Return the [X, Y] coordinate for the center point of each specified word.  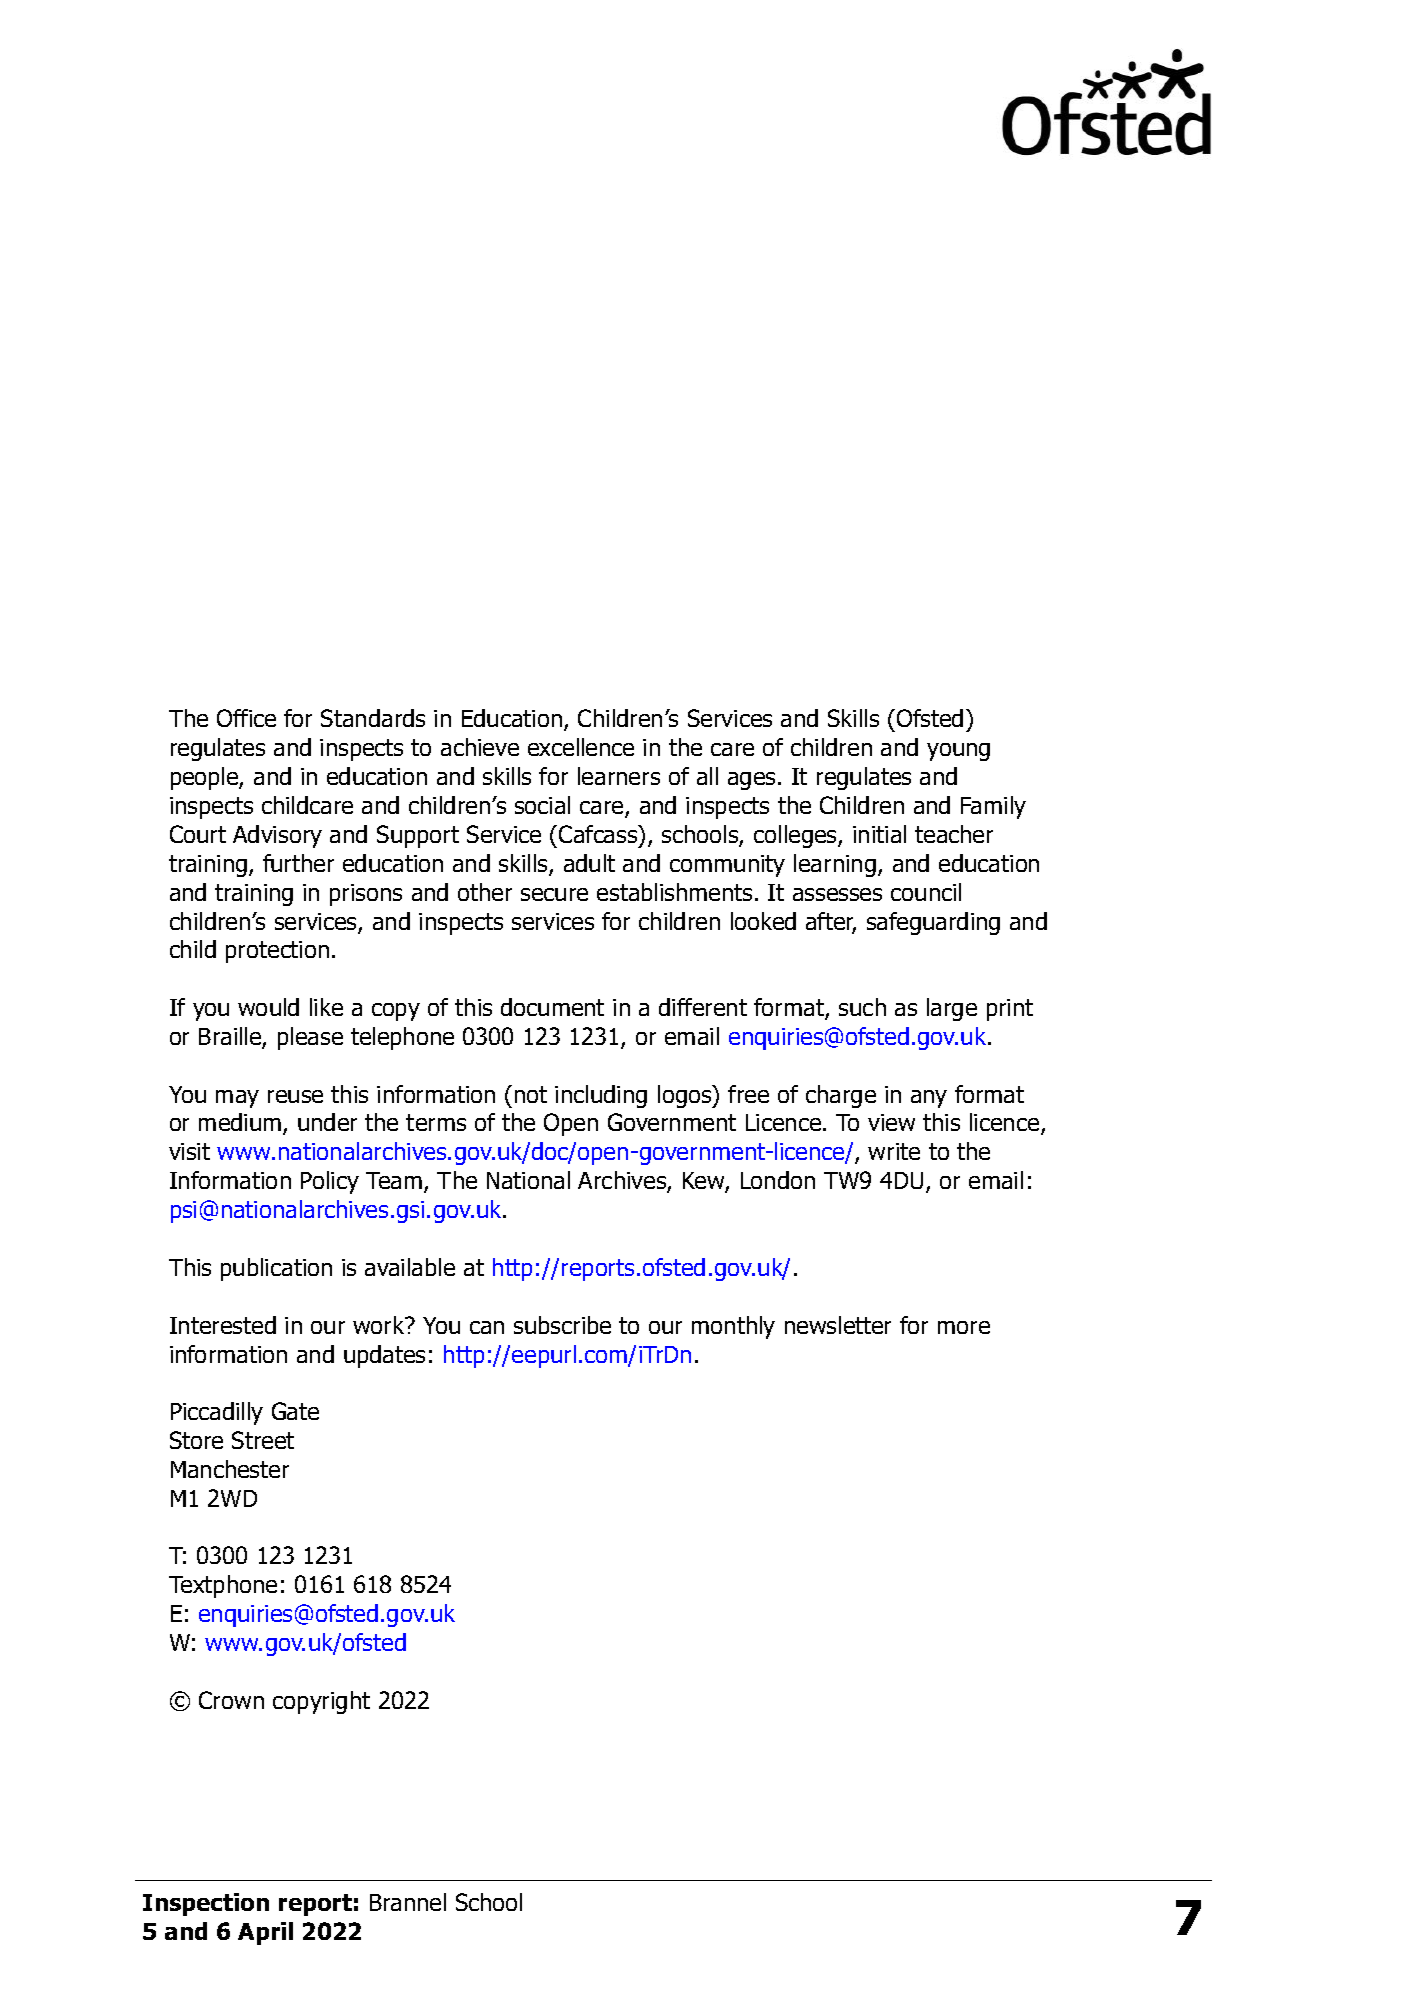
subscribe [562, 1325]
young [958, 752]
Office [246, 718]
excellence [581, 747]
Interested [223, 1325]
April [265, 1933]
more [964, 1327]
